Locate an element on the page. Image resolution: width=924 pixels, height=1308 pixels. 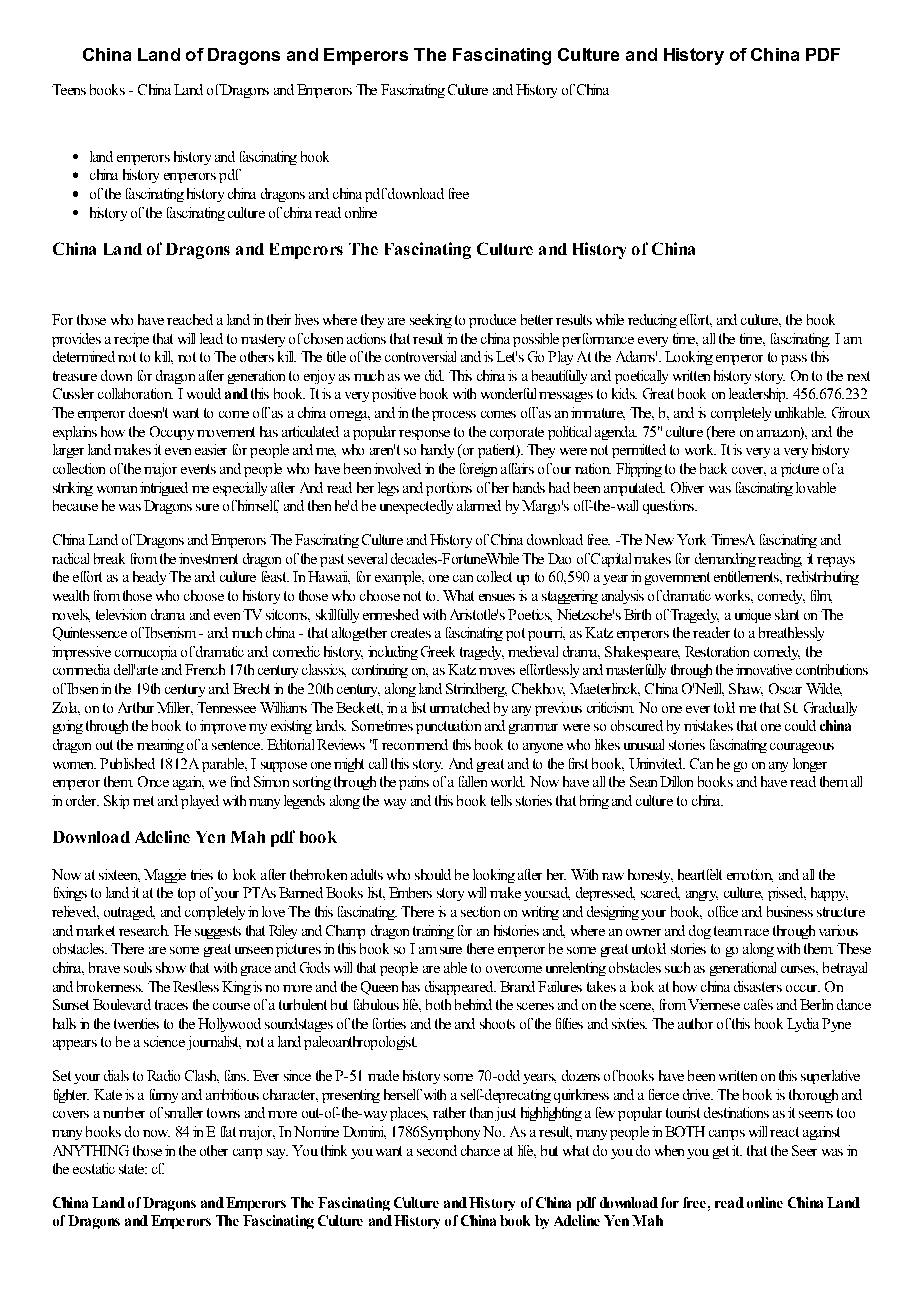
number is located at coordinates (124, 1112).
